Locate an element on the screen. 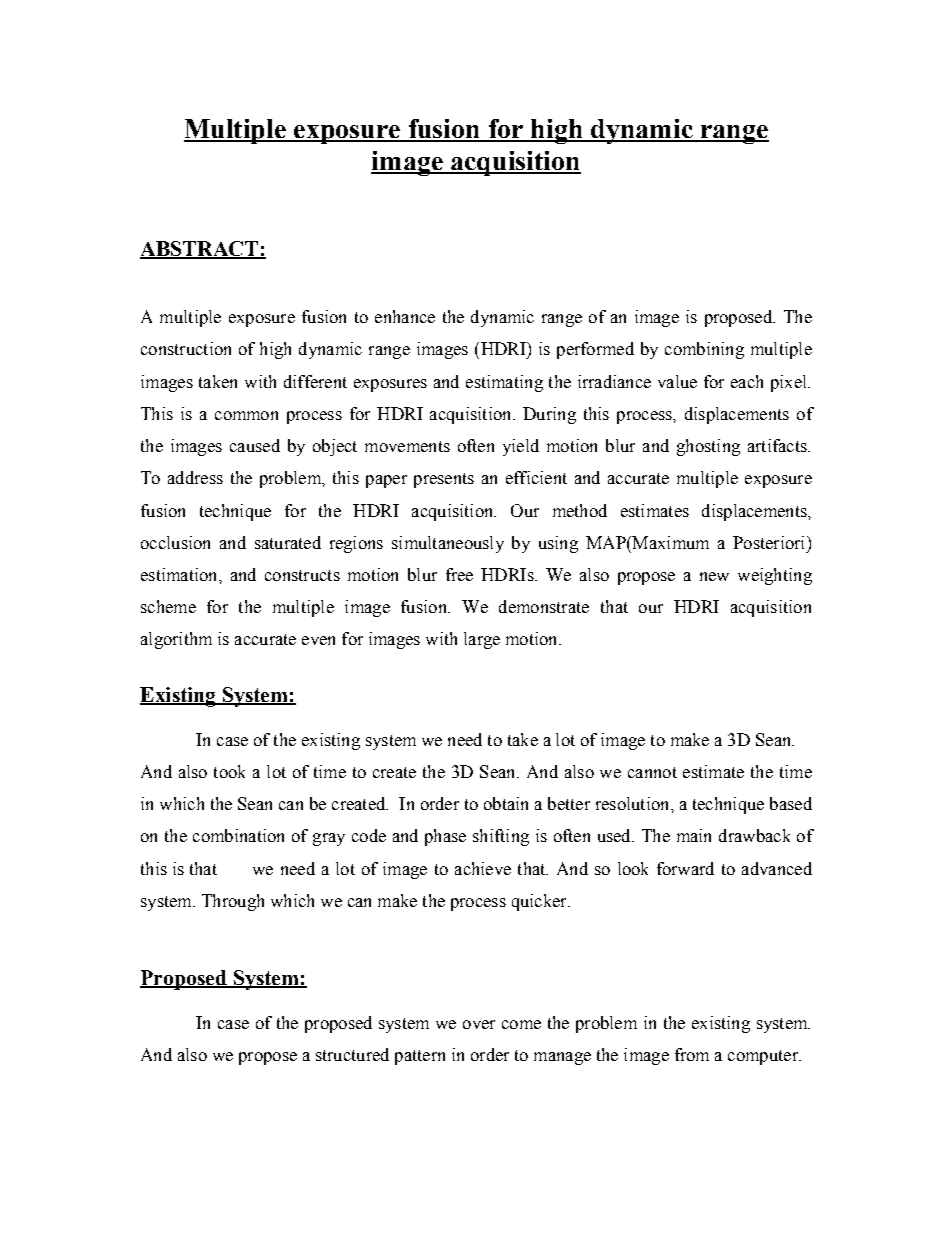  ABSTRACT is located at coordinates (200, 250).
